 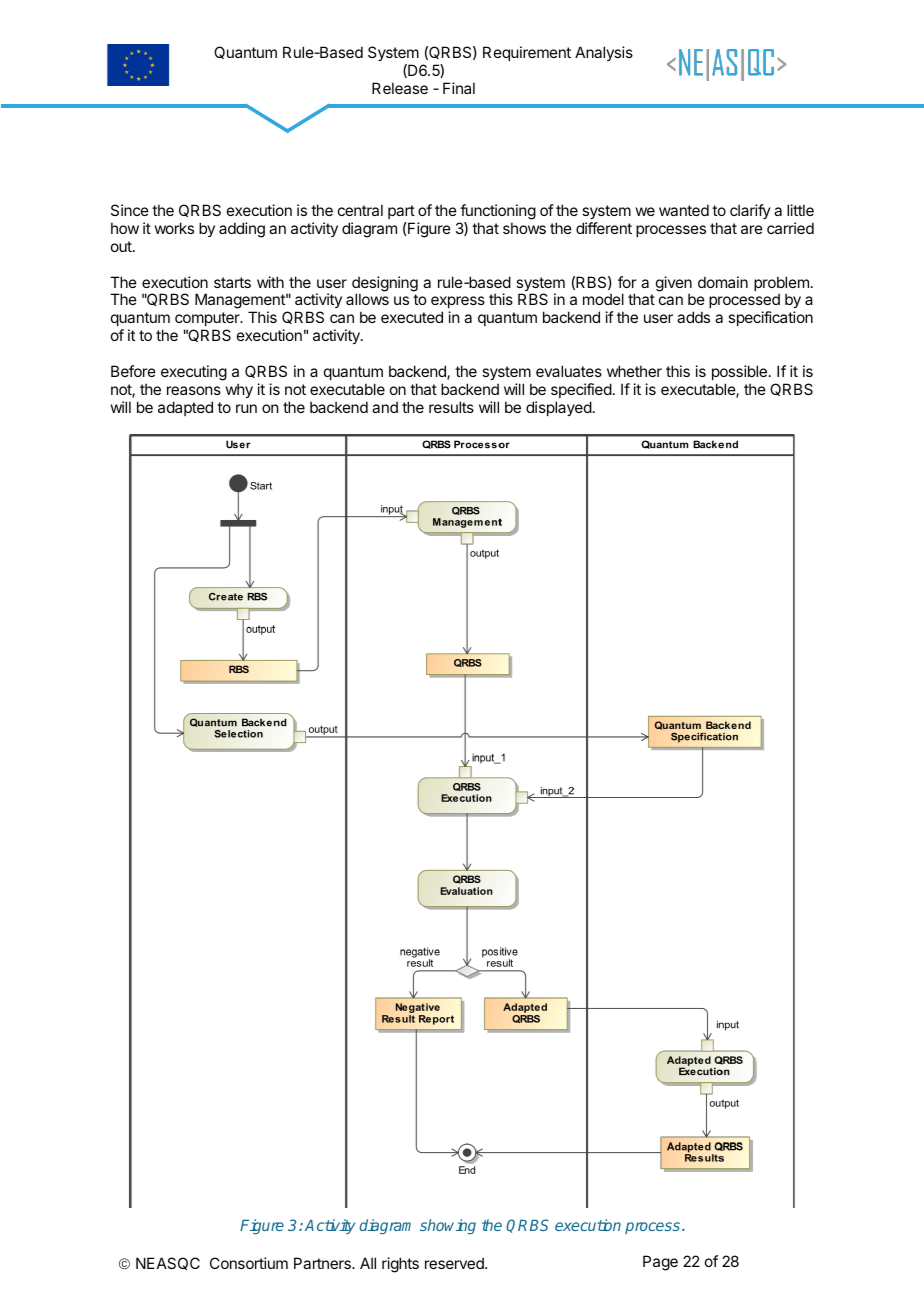 What do you see at coordinates (130, 210) in the screenshot?
I see `Since` at bounding box center [130, 210].
